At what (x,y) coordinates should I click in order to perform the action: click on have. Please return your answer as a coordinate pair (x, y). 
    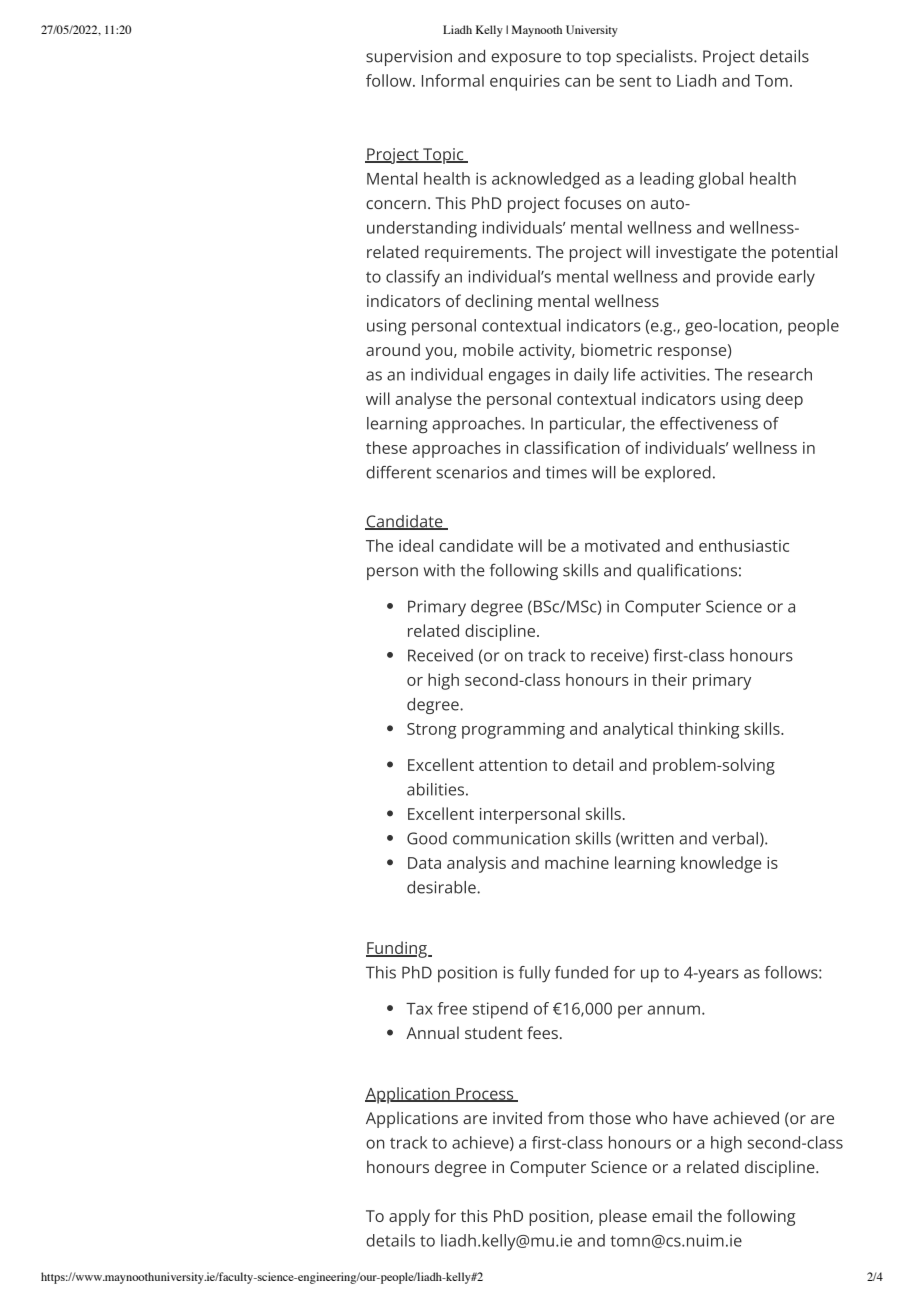
    Looking at the image, I should click on (690, 1117).
